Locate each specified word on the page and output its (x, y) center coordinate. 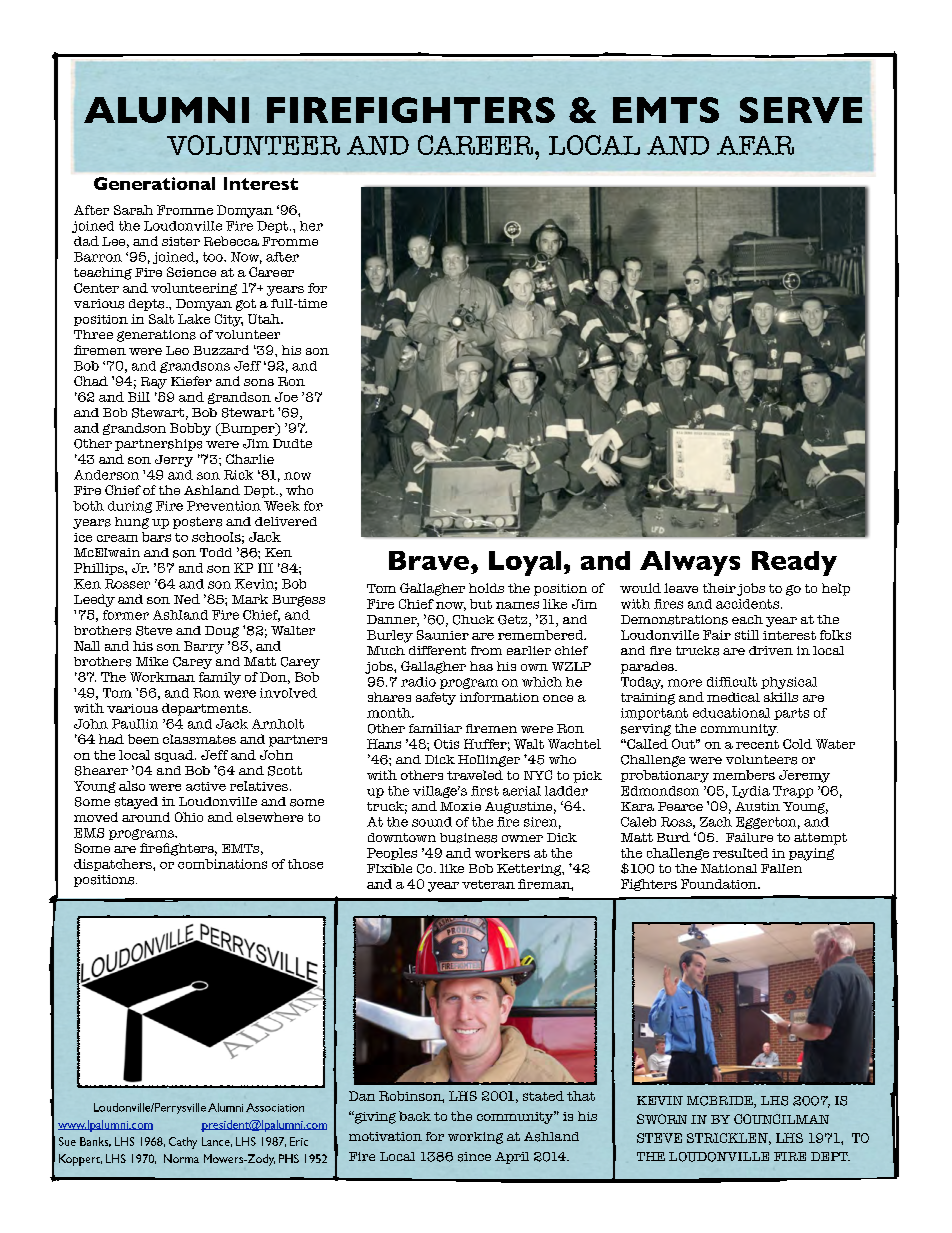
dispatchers (114, 865)
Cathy (183, 1143)
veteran (488, 884)
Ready (794, 563)
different (437, 650)
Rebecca (231, 241)
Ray (154, 383)
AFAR (755, 145)
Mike (152, 661)
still (747, 635)
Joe (286, 397)
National (729, 868)
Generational (154, 183)
